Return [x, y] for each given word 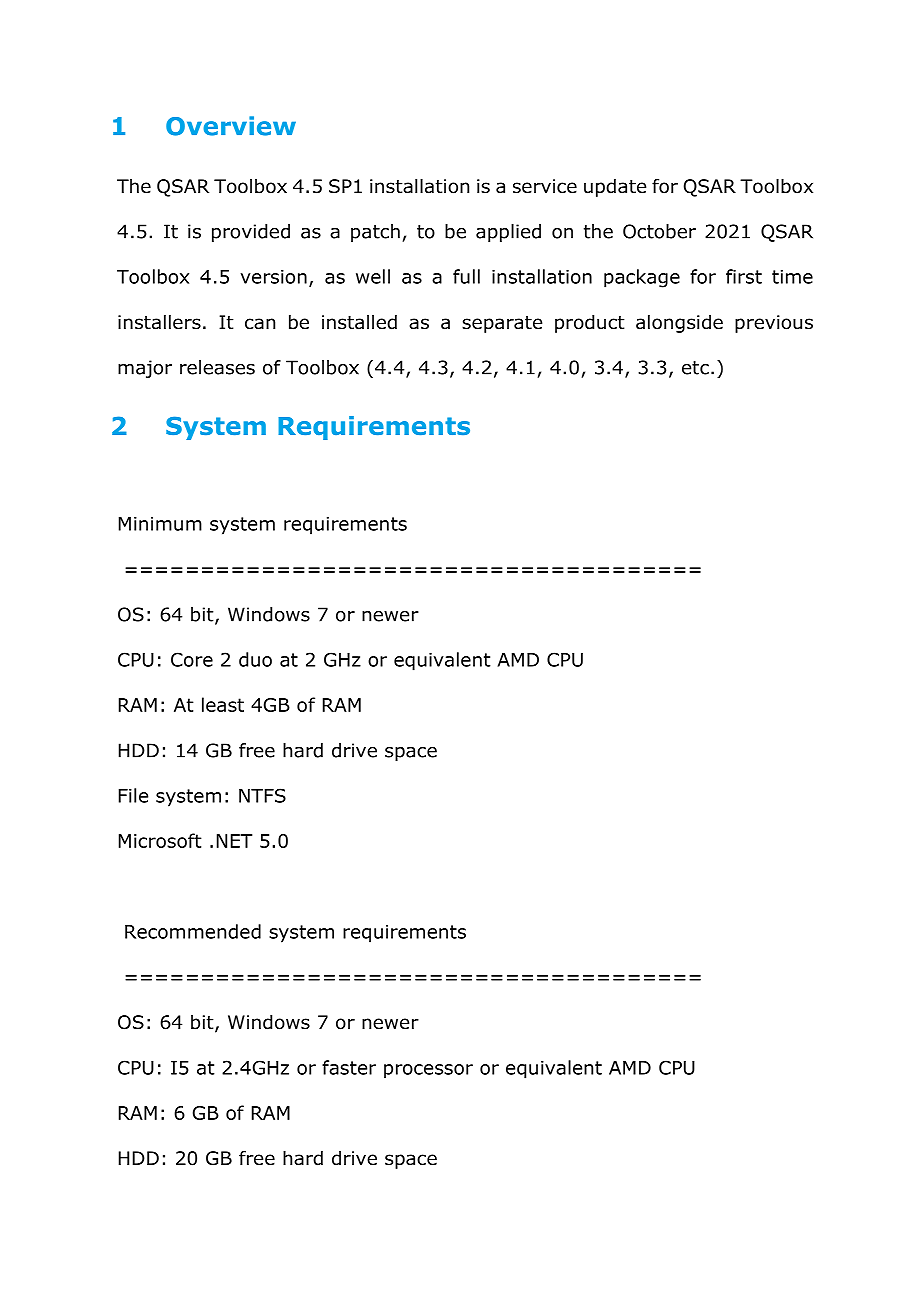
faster [349, 1067]
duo [255, 659]
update [615, 188]
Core [192, 659]
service [545, 186]
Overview [231, 126]
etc [695, 368]
